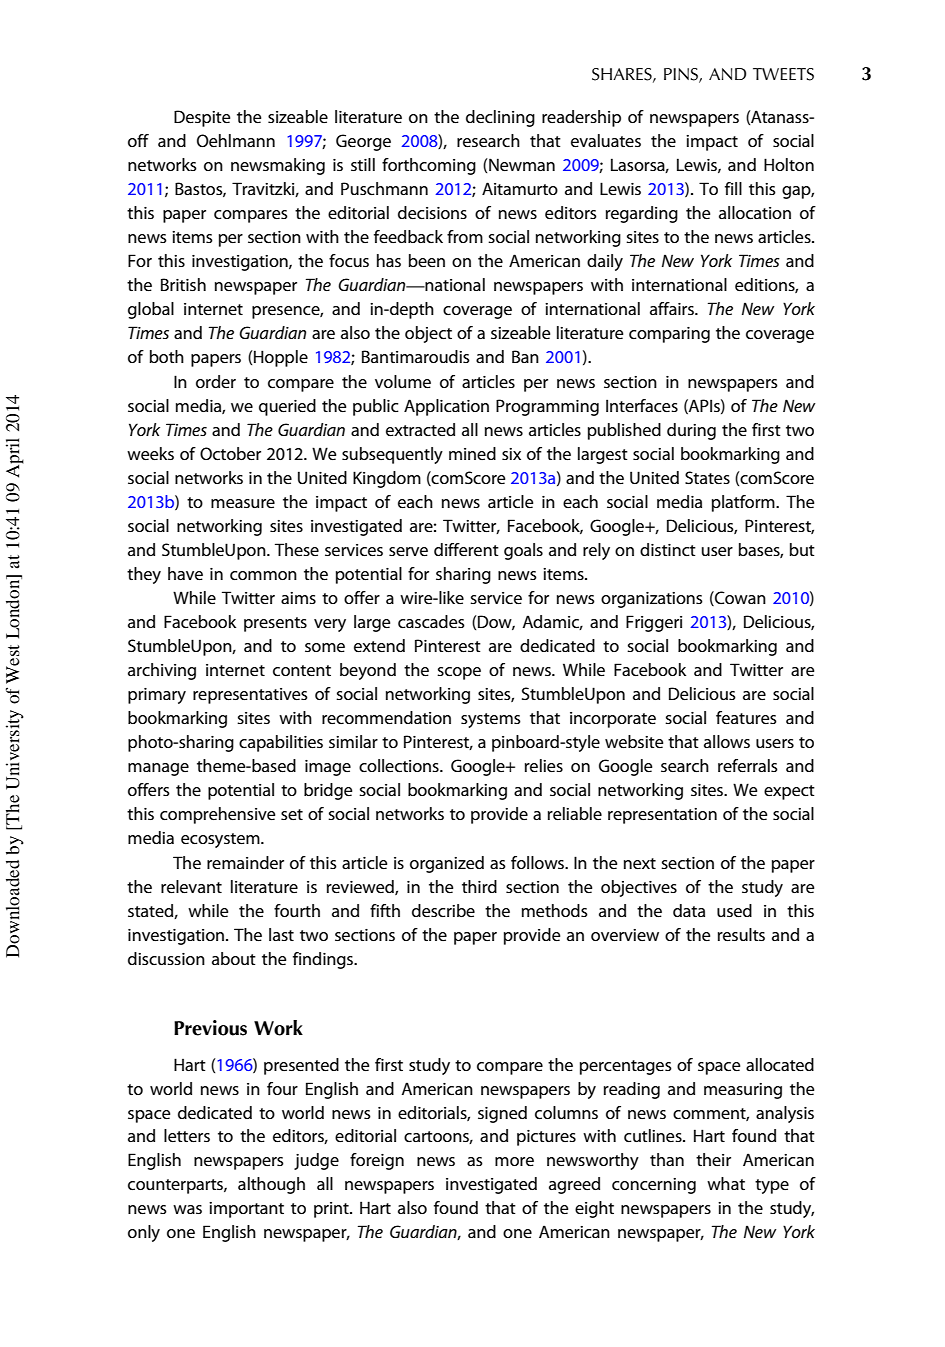 The height and width of the screenshot is (1347, 945). I want to click on Application, so click(446, 407).
